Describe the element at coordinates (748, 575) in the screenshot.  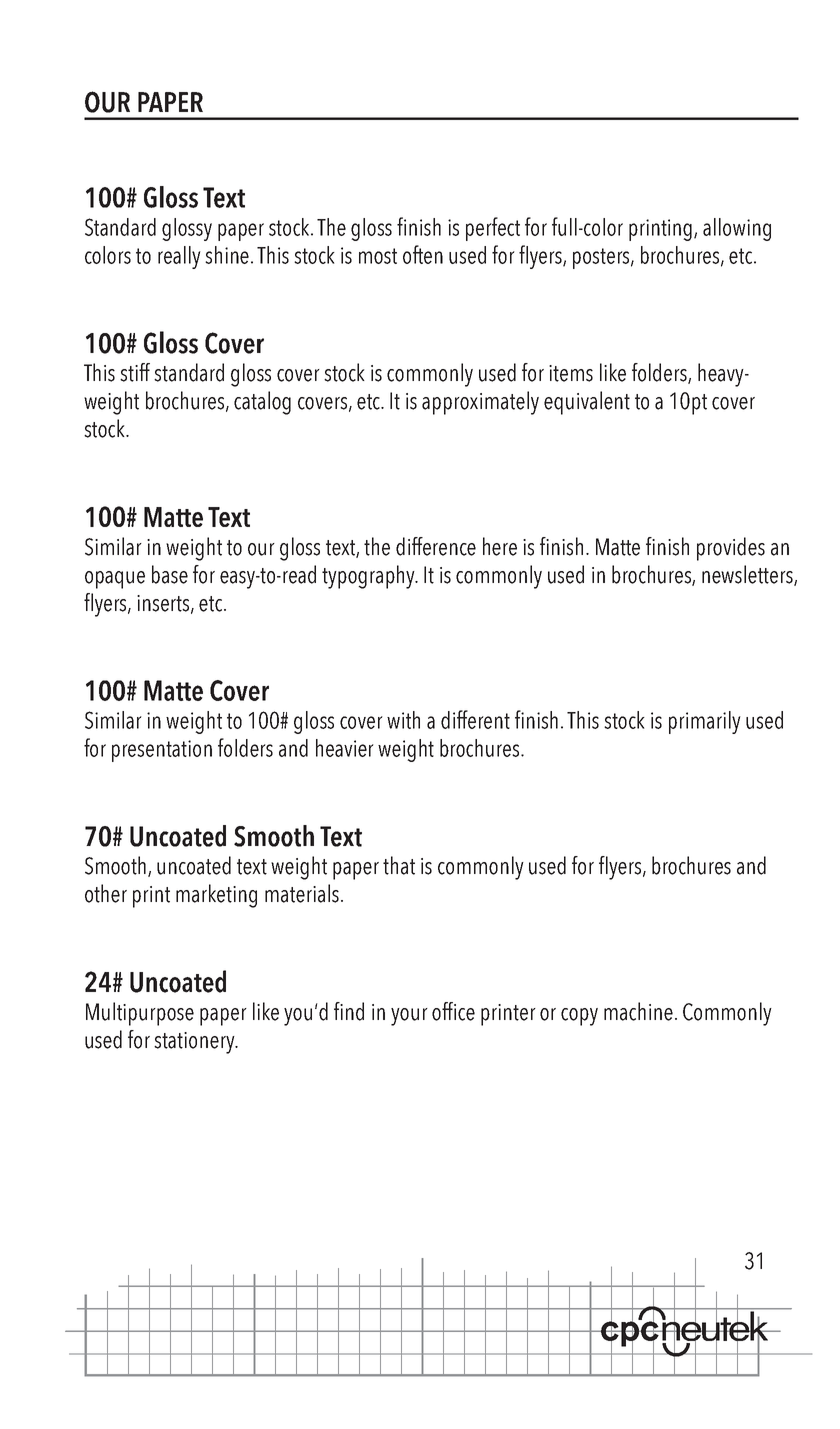
I see `newsletters` at that location.
